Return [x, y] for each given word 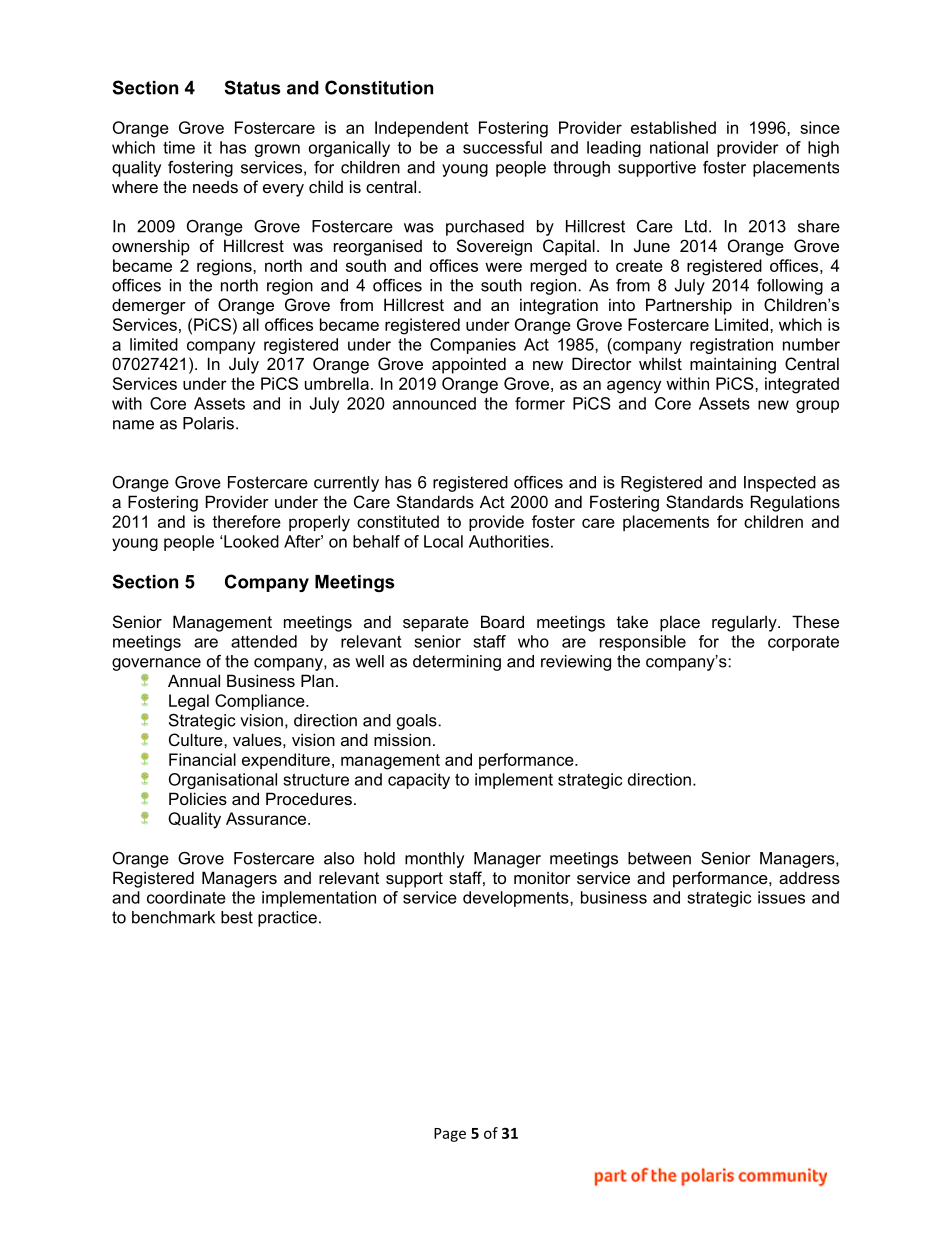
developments [517, 899]
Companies [473, 346]
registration [731, 346]
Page [450, 1135]
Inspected [780, 484]
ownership [151, 247]
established [673, 127]
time [179, 147]
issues [781, 897]
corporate [803, 643]
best [237, 917]
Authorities [509, 541]
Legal [189, 702]
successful [502, 147]
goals [418, 722]
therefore [246, 521]
